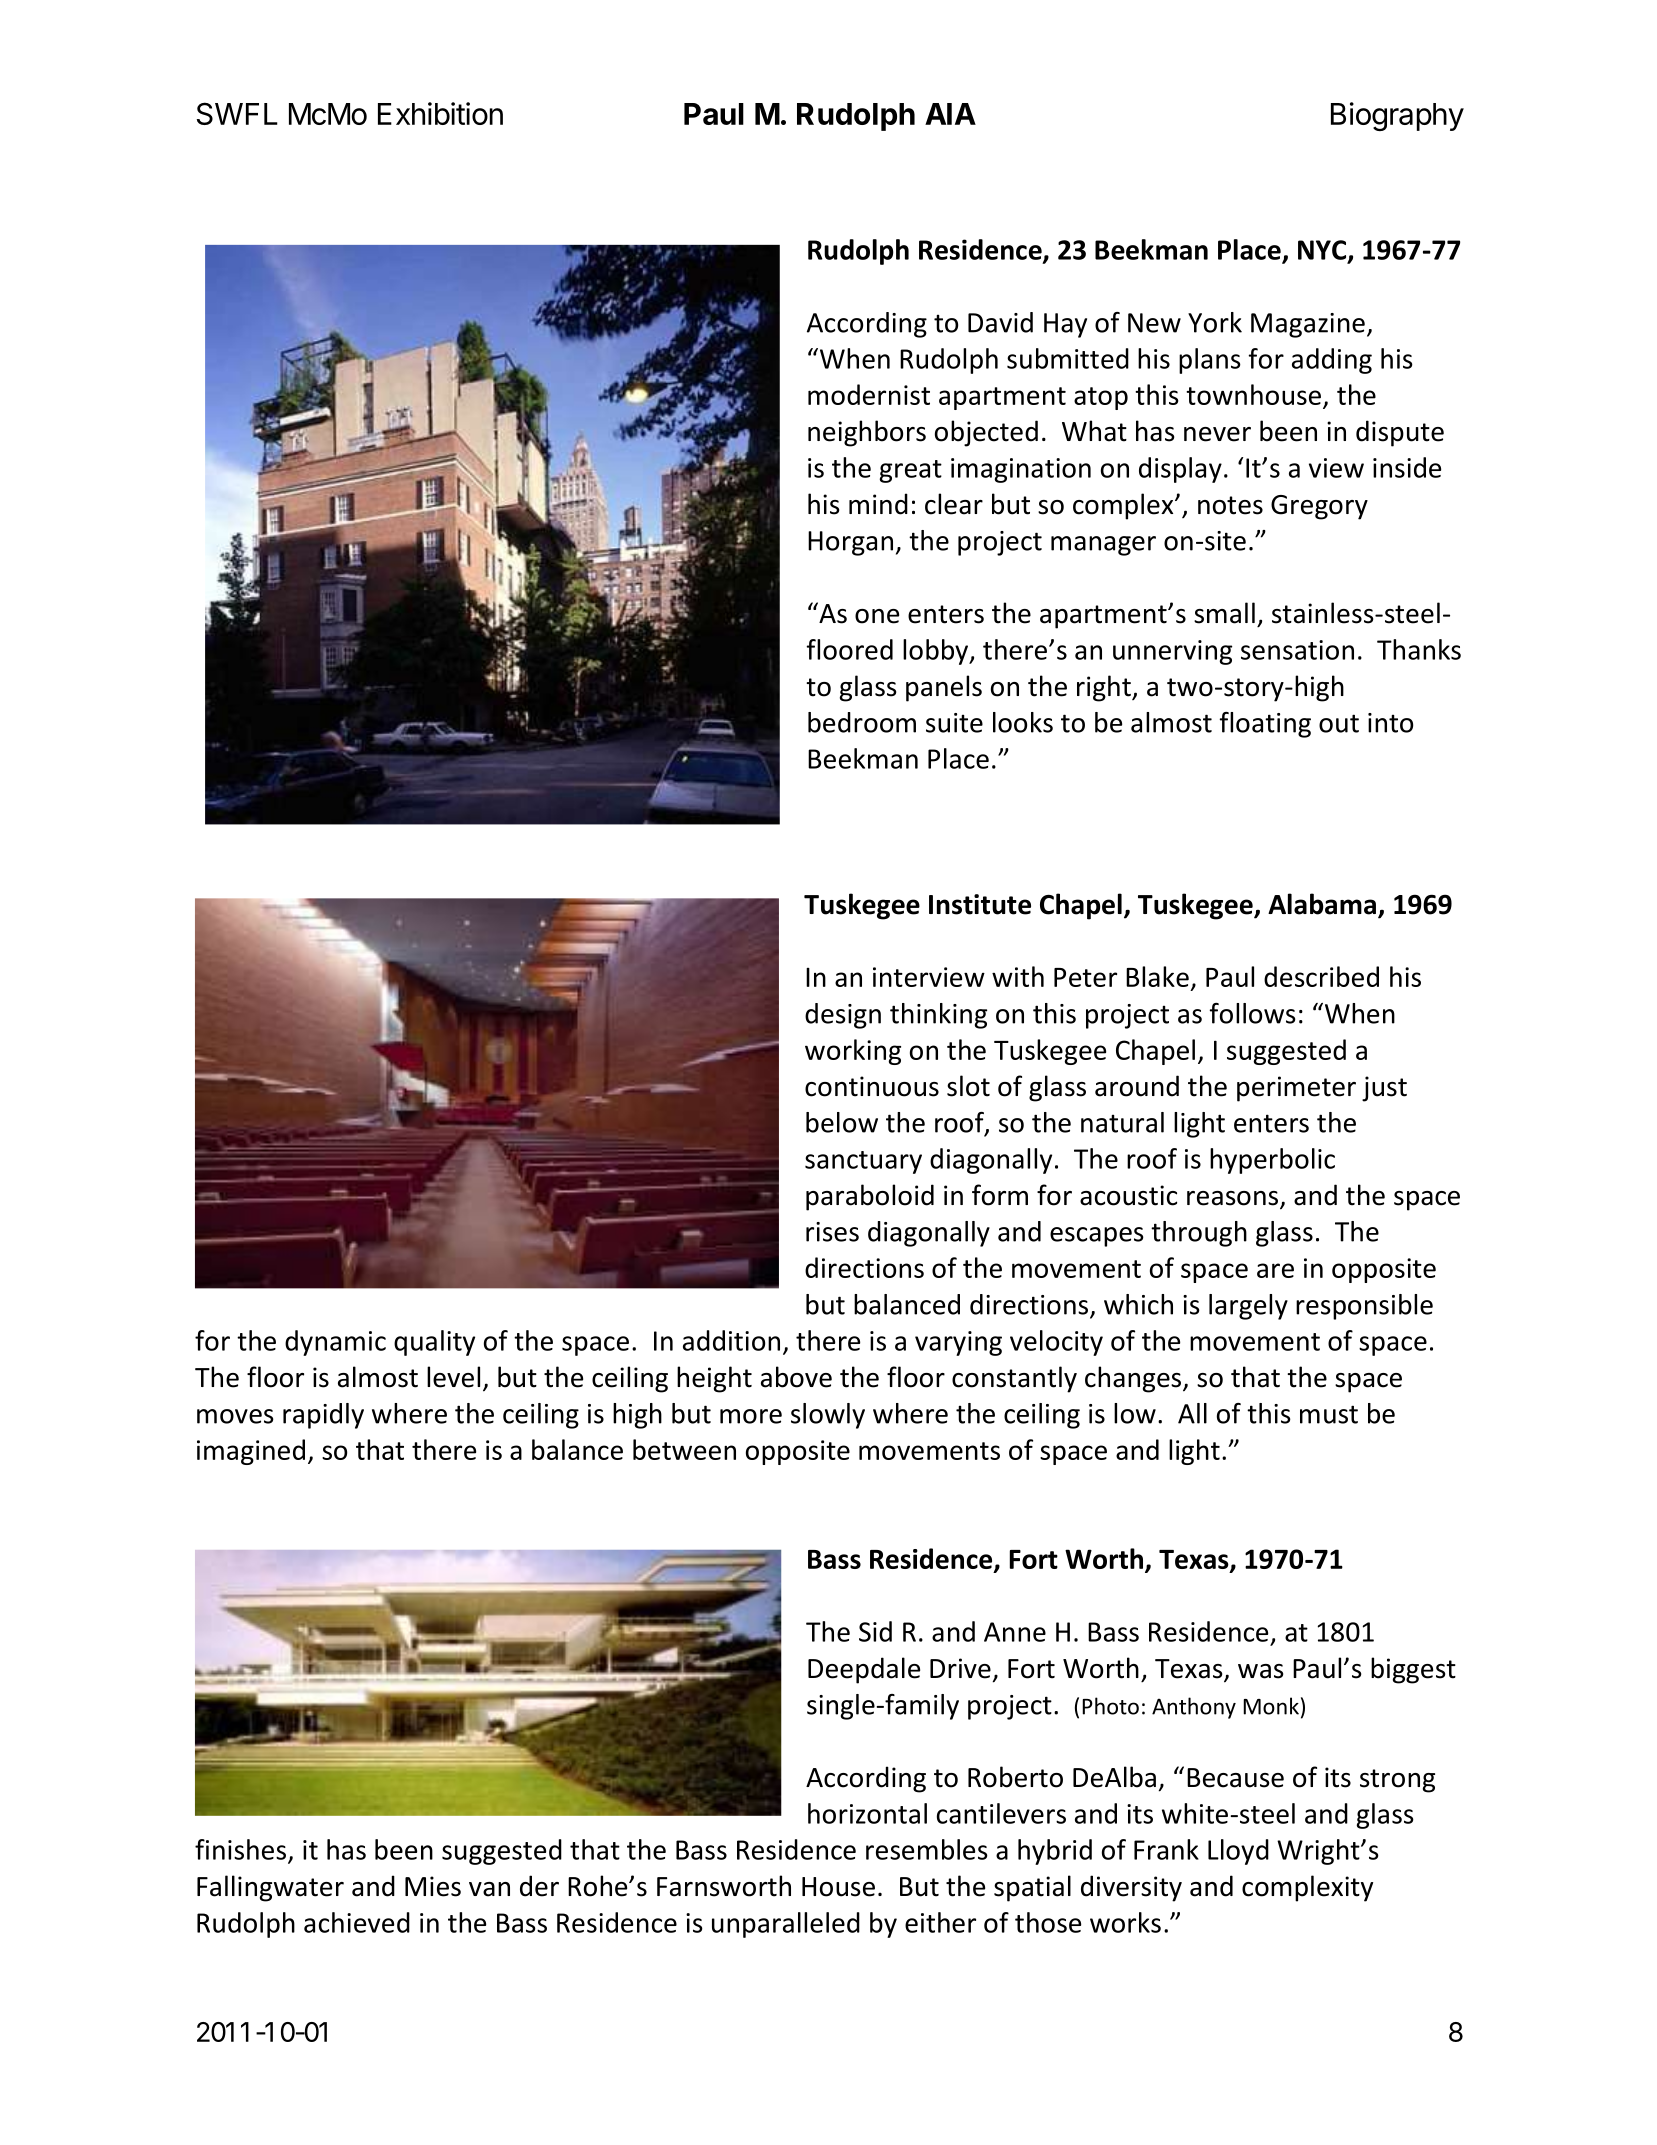 This screenshot has height=2145, width=1657. I want to click on dynamic, so click(335, 1343).
